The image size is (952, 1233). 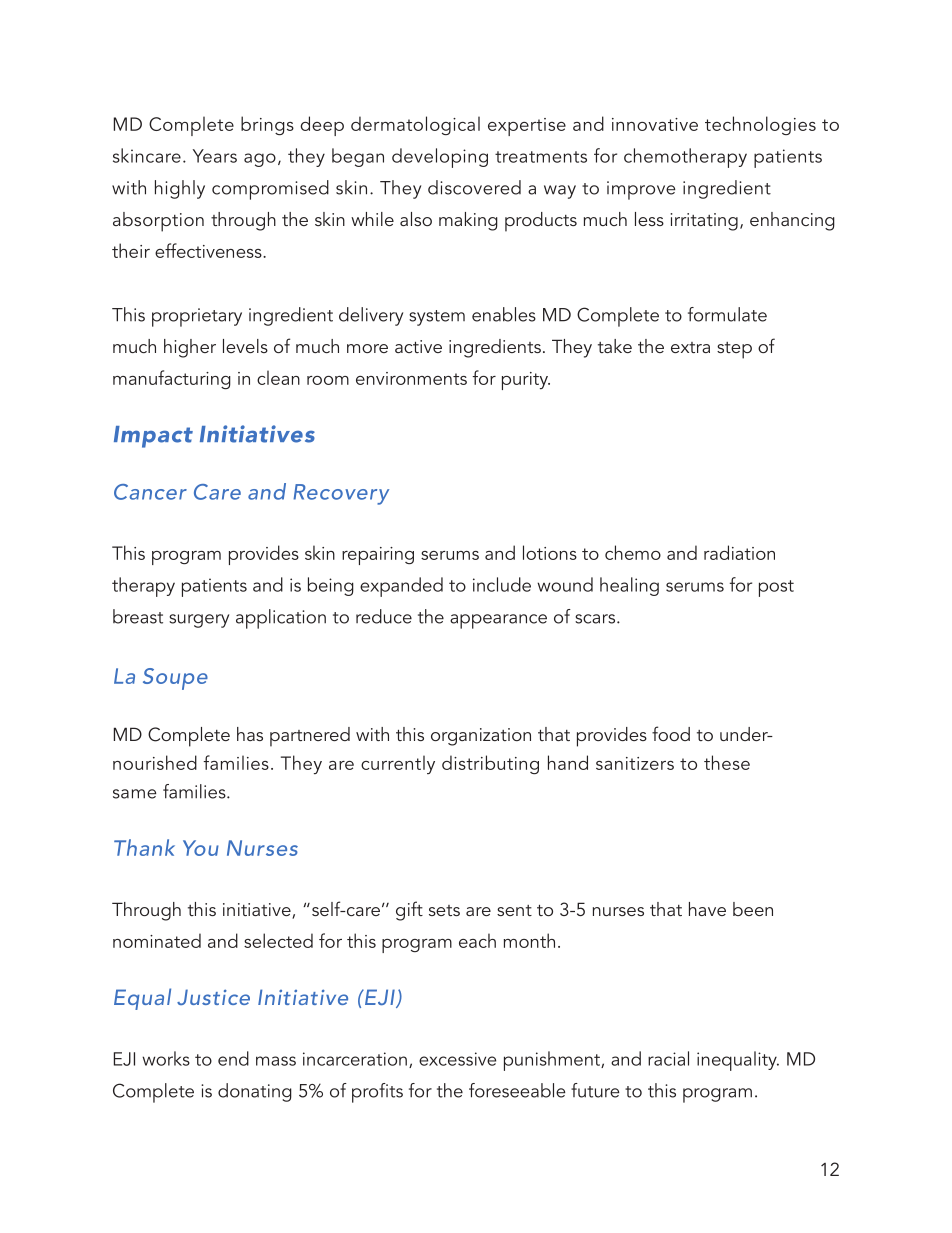 What do you see at coordinates (233, 1058) in the screenshot?
I see `end` at bounding box center [233, 1058].
